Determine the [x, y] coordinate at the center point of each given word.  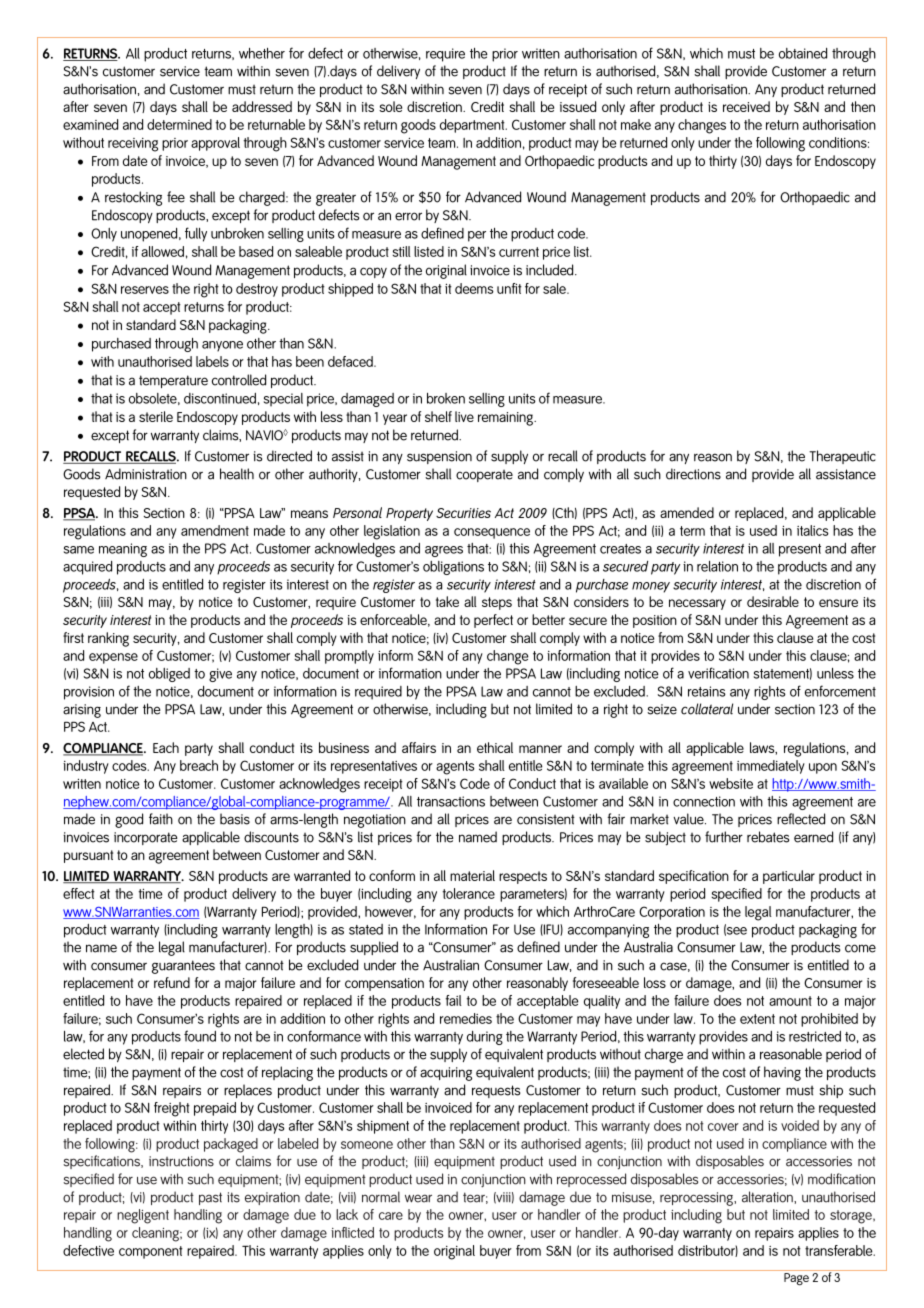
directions [693, 474]
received [746, 106]
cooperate [484, 476]
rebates [768, 837]
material [472, 875]
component [151, 1252]
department [473, 126]
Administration [146, 474]
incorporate [145, 838]
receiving [133, 145]
